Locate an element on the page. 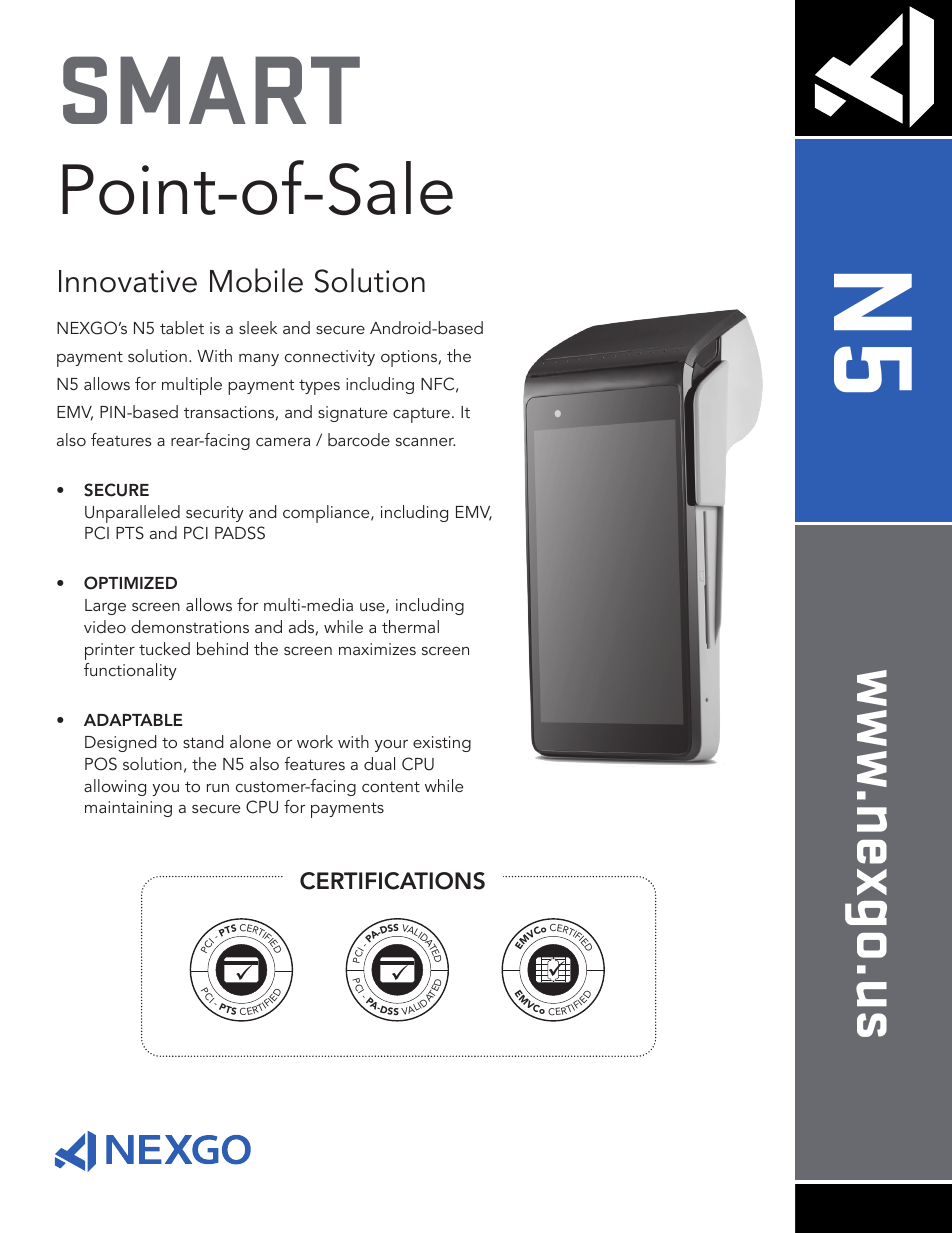  run is located at coordinates (218, 788).
